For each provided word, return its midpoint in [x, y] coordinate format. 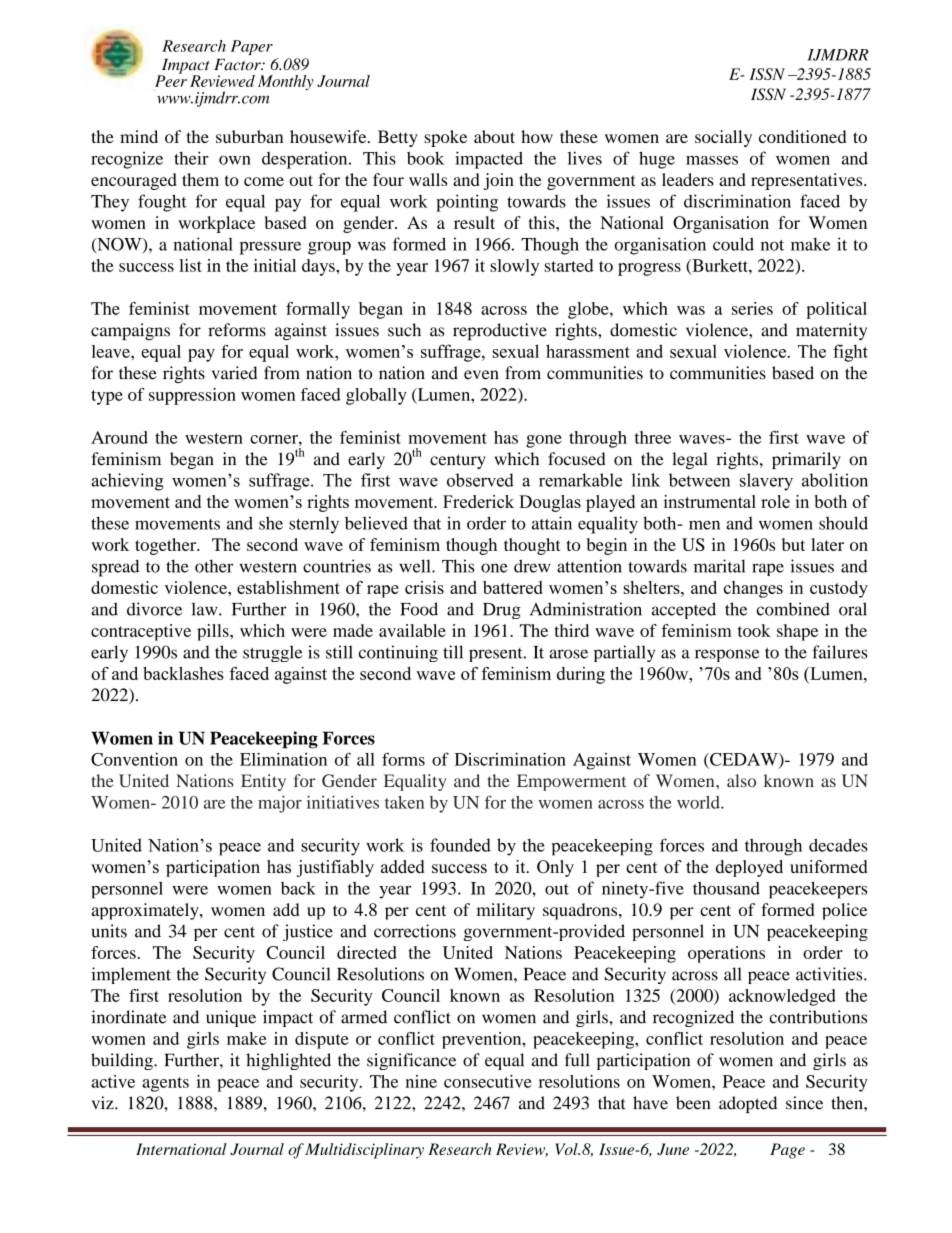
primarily [806, 460]
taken [404, 802]
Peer [171, 80]
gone [544, 441]
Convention [134, 759]
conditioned [802, 136]
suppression [192, 396]
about [494, 136]
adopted [748, 1104]
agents [165, 1084]
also [741, 780]
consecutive [488, 1081]
